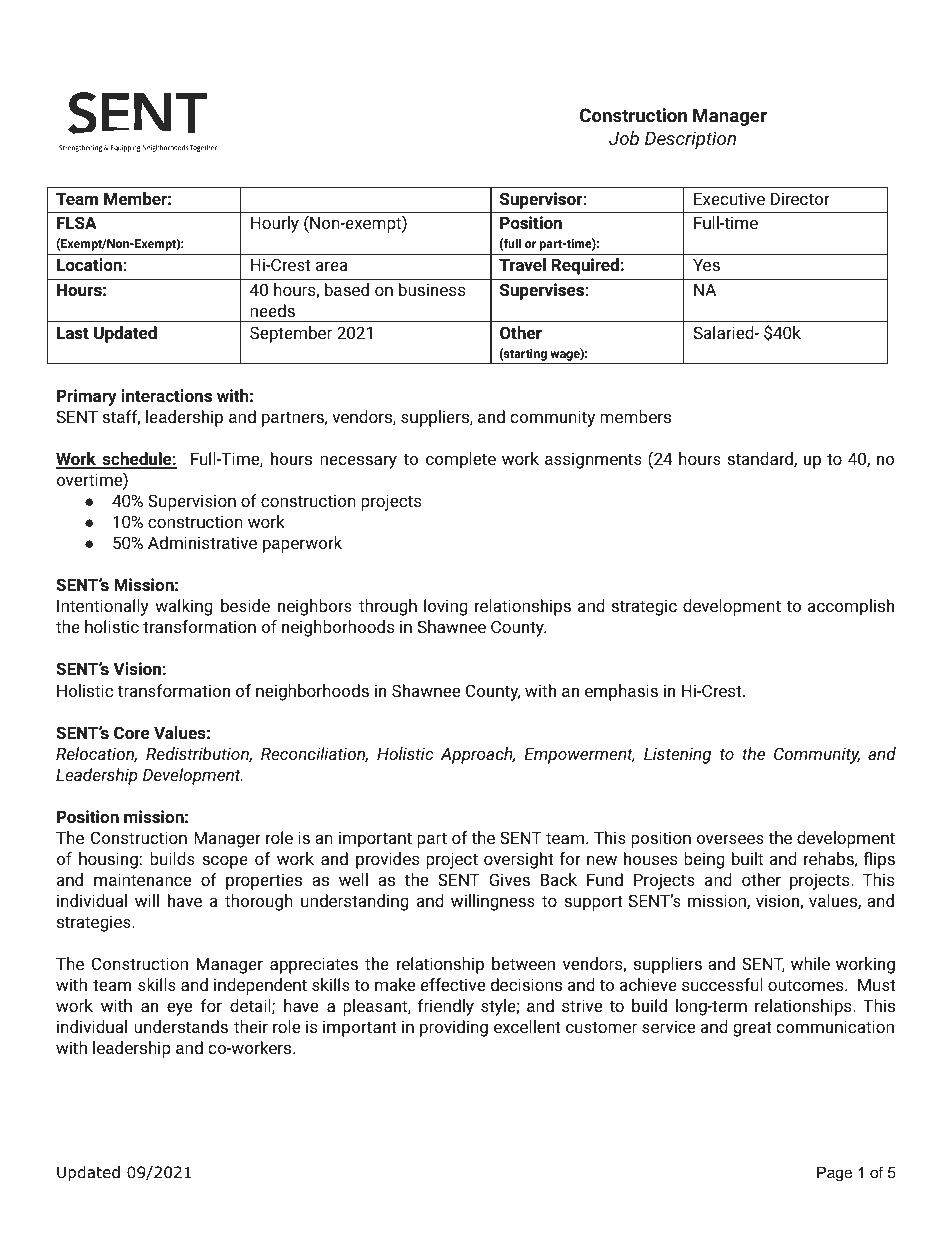 This screenshot has width=952, height=1233. Describe the element at coordinates (166, 395) in the screenshot. I see `interactions` at that location.
